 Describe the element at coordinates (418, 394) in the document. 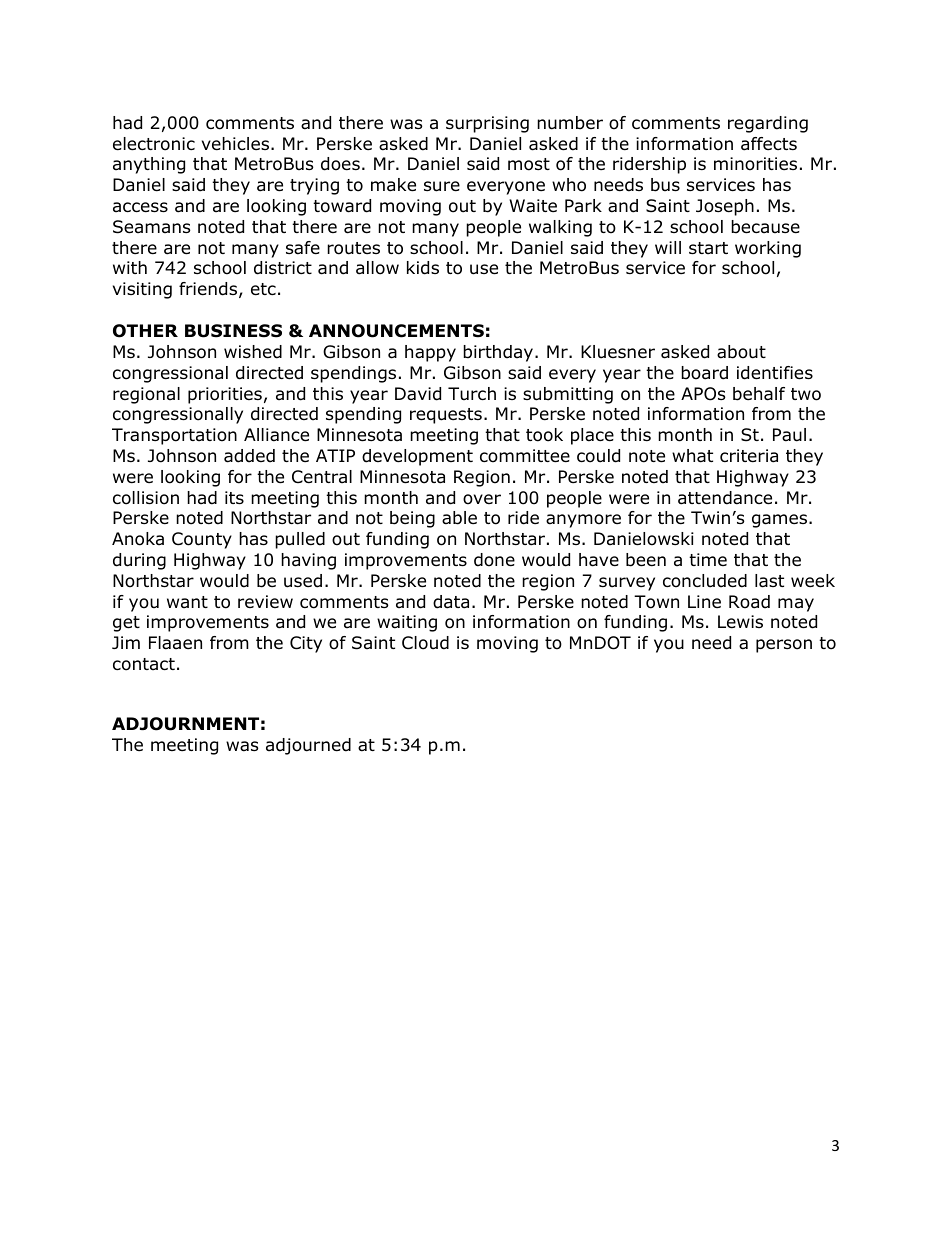

I see `David` at that location.
